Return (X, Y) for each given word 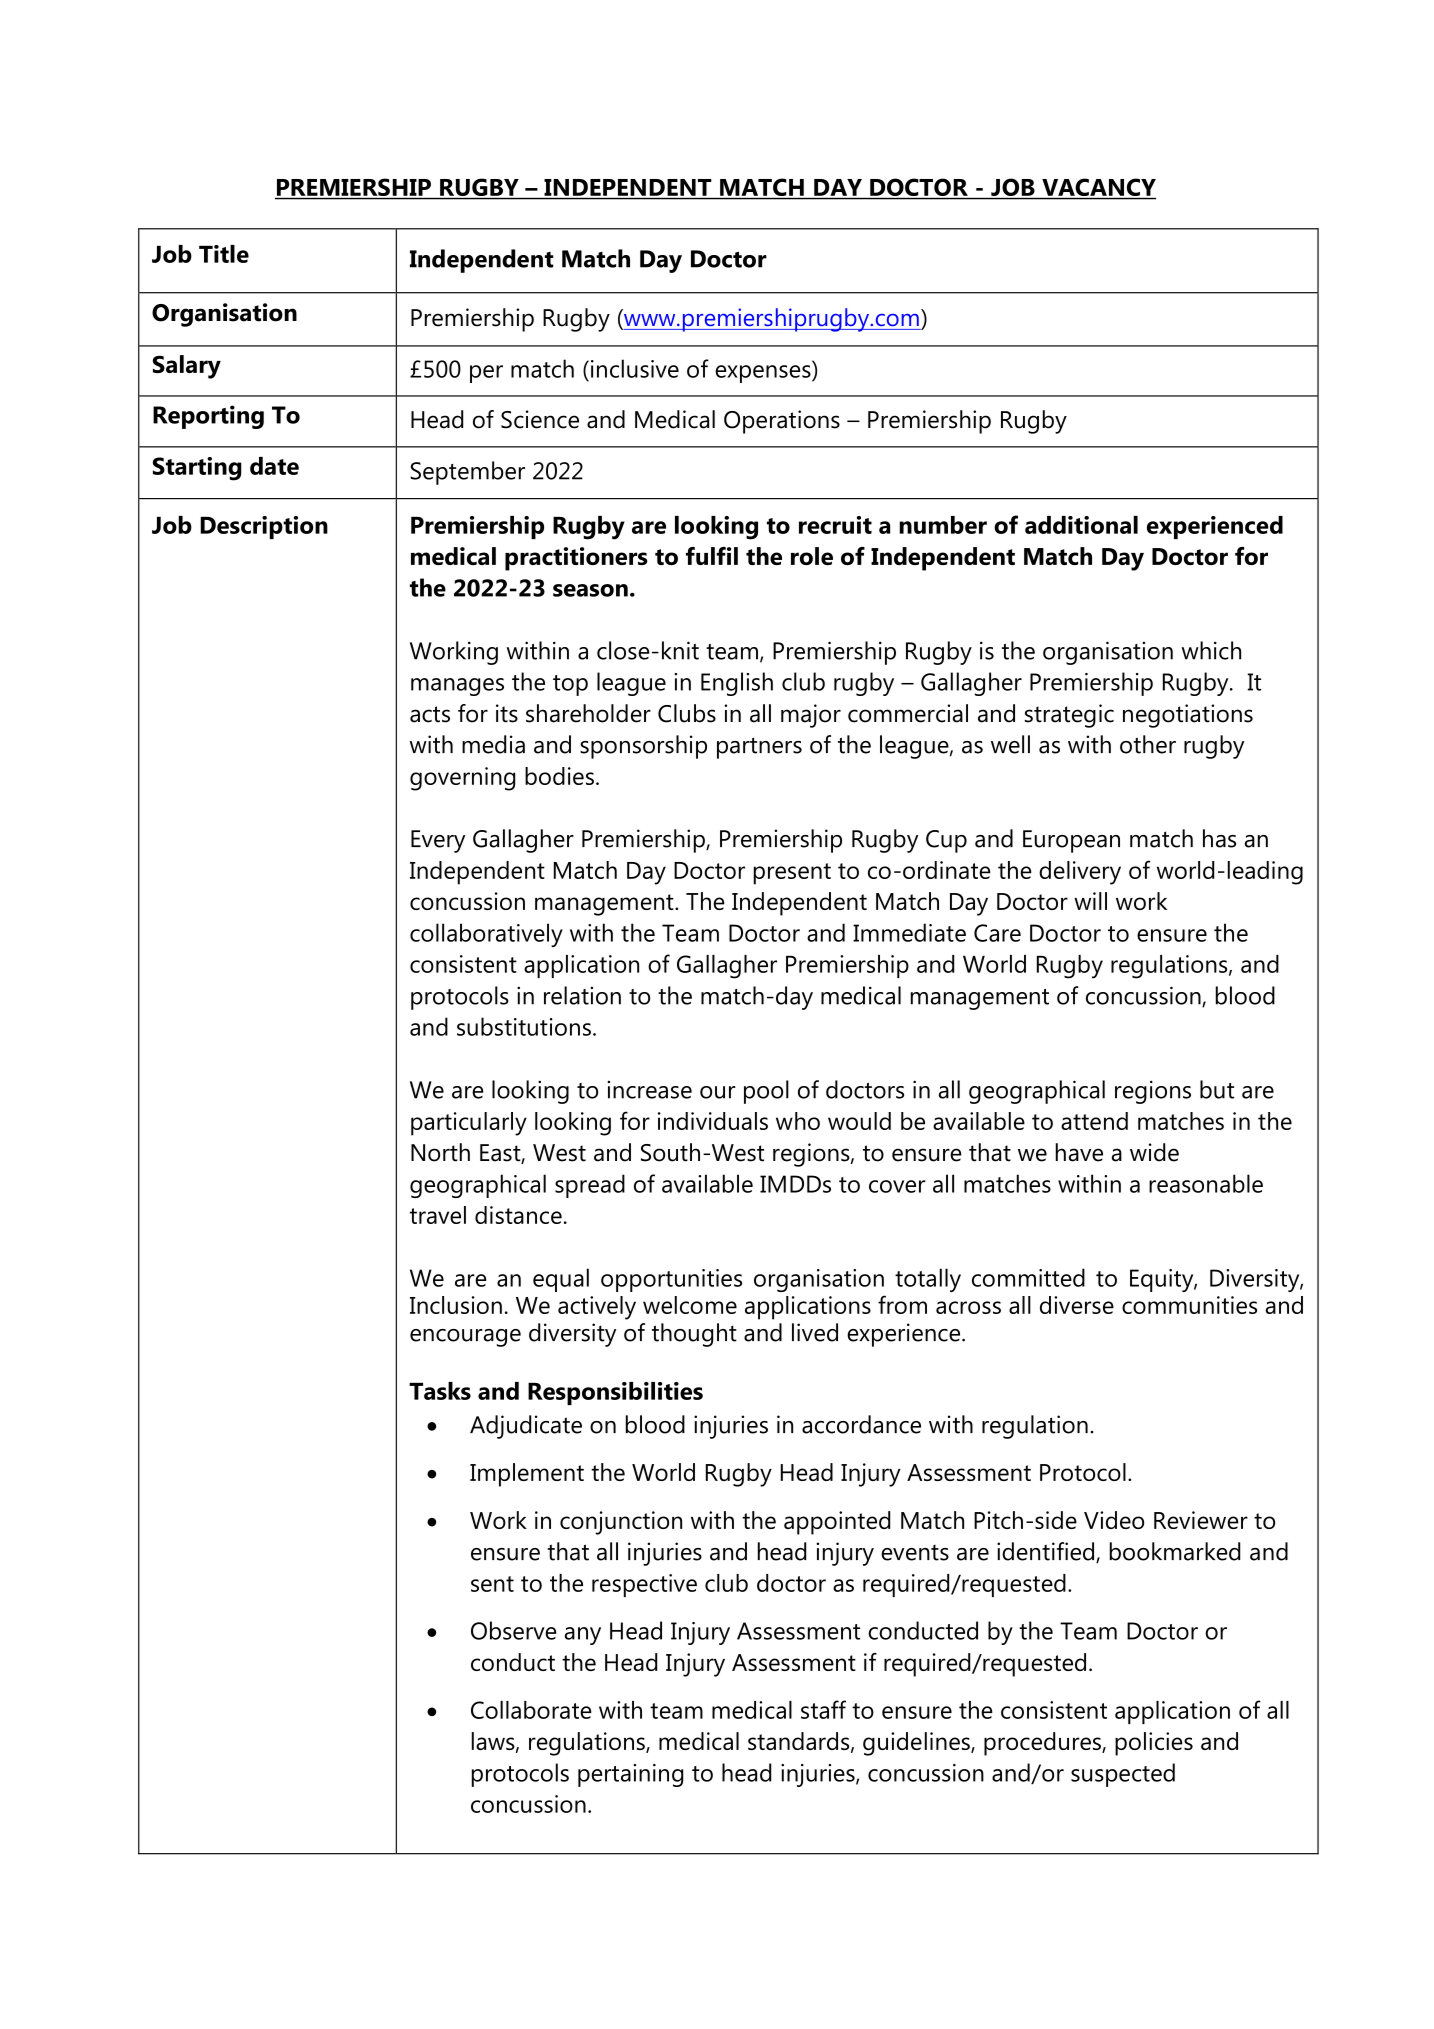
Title (224, 254)
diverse (1077, 1305)
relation (582, 995)
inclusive (633, 368)
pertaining (630, 1775)
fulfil (712, 556)
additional (1081, 525)
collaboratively (486, 935)
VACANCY (1098, 188)
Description (264, 527)
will (1090, 901)
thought (694, 1335)
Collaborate (531, 1710)
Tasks (440, 1391)
